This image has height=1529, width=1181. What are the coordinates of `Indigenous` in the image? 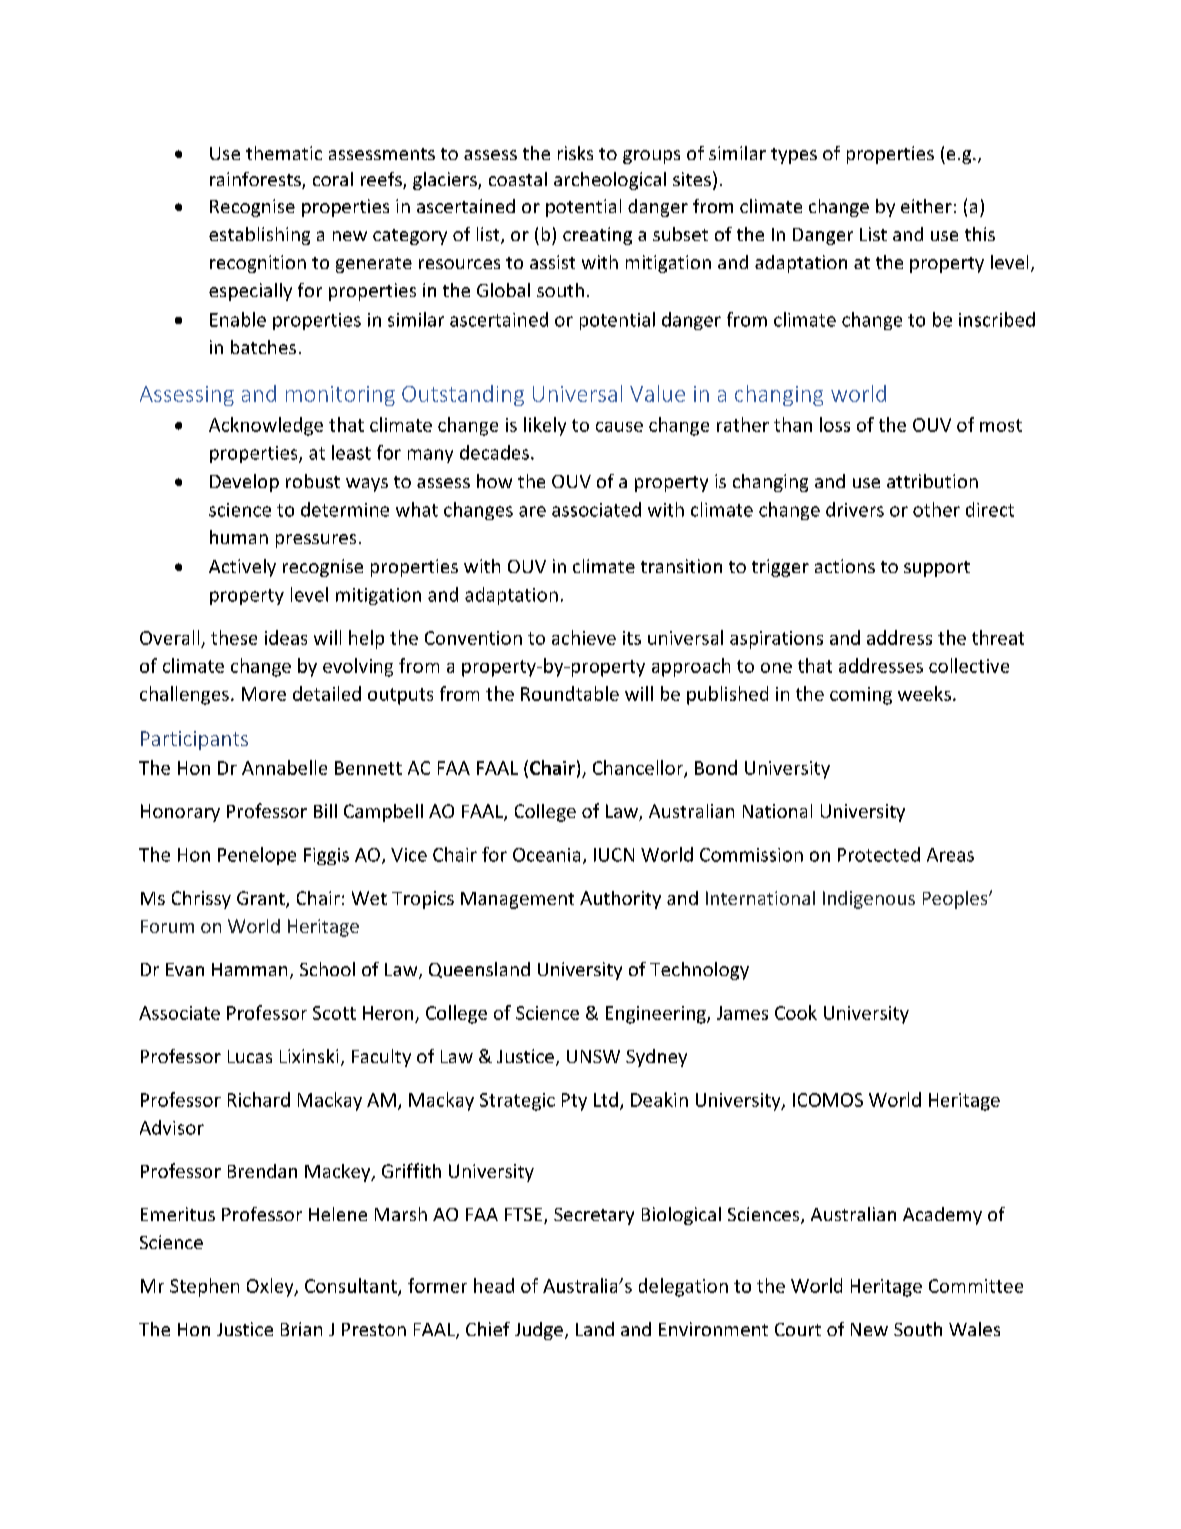 It's located at (869, 900).
